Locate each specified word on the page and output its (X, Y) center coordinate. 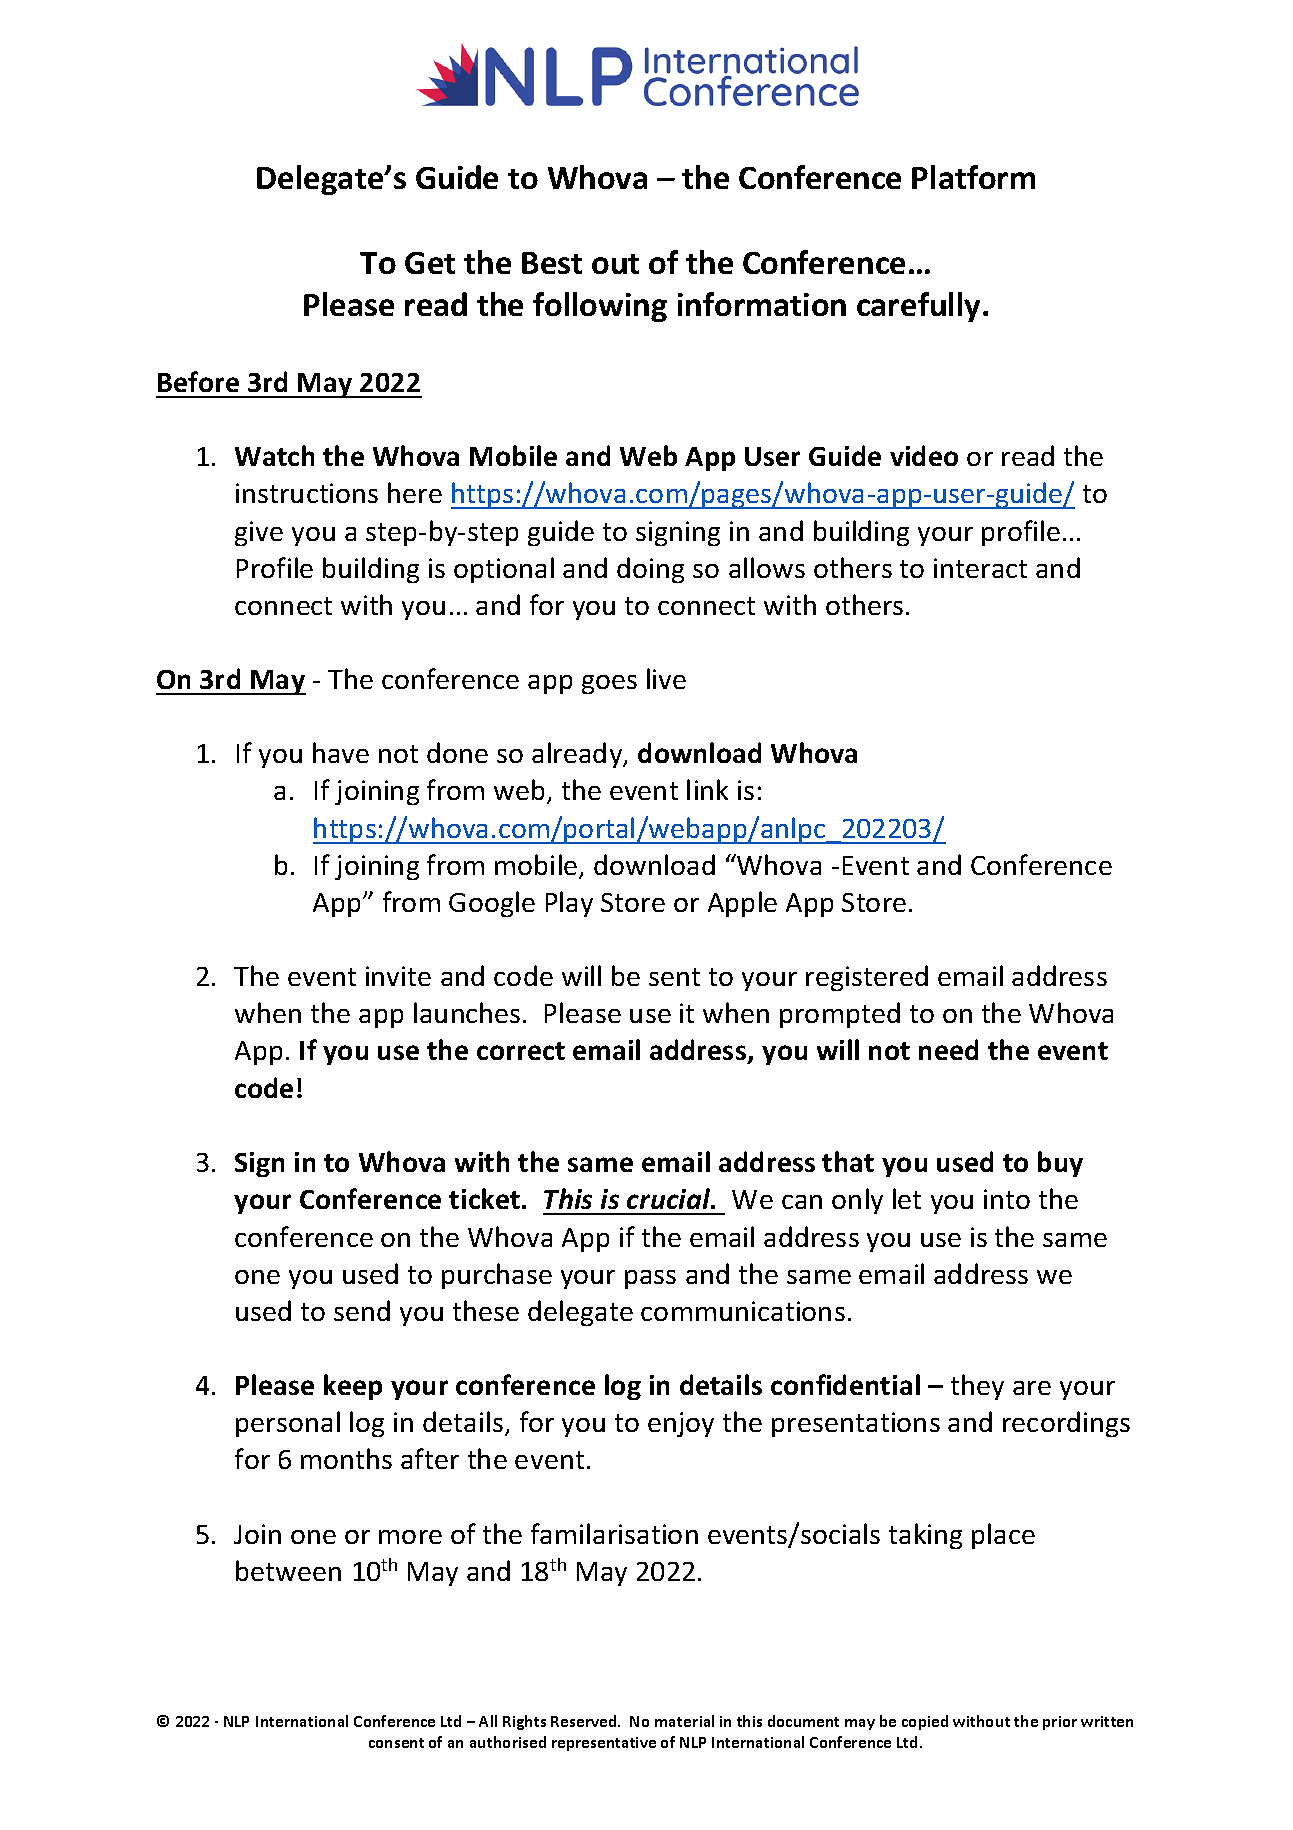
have (341, 752)
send (362, 1310)
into (1007, 1199)
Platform (973, 177)
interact (980, 568)
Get (430, 263)
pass (650, 1279)
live (666, 678)
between (288, 1570)
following (600, 307)
